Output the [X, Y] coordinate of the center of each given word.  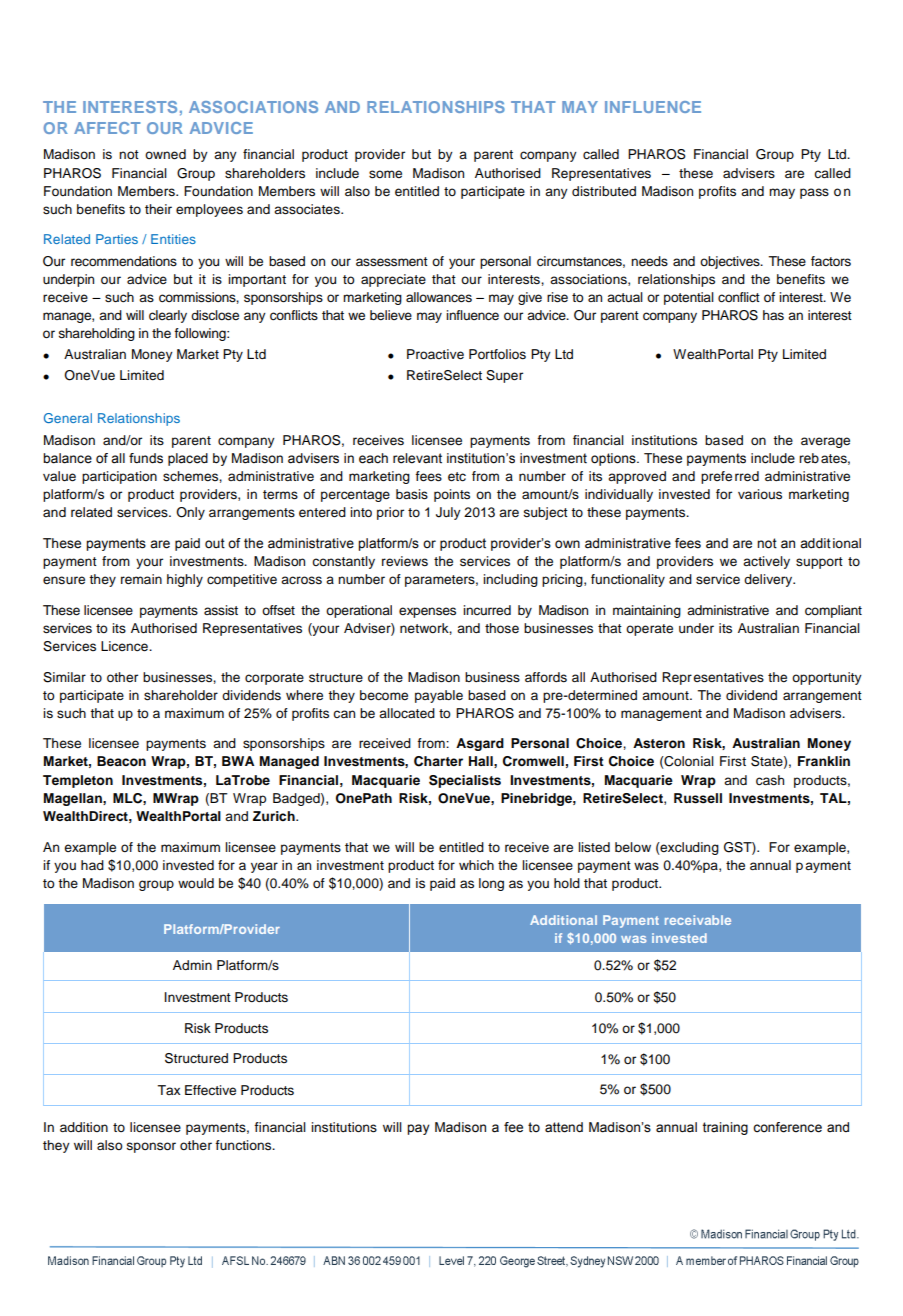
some [385, 174]
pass [814, 193]
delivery [769, 580]
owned [165, 154]
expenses [427, 612]
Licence [125, 646]
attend [564, 1127]
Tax [168, 1090]
